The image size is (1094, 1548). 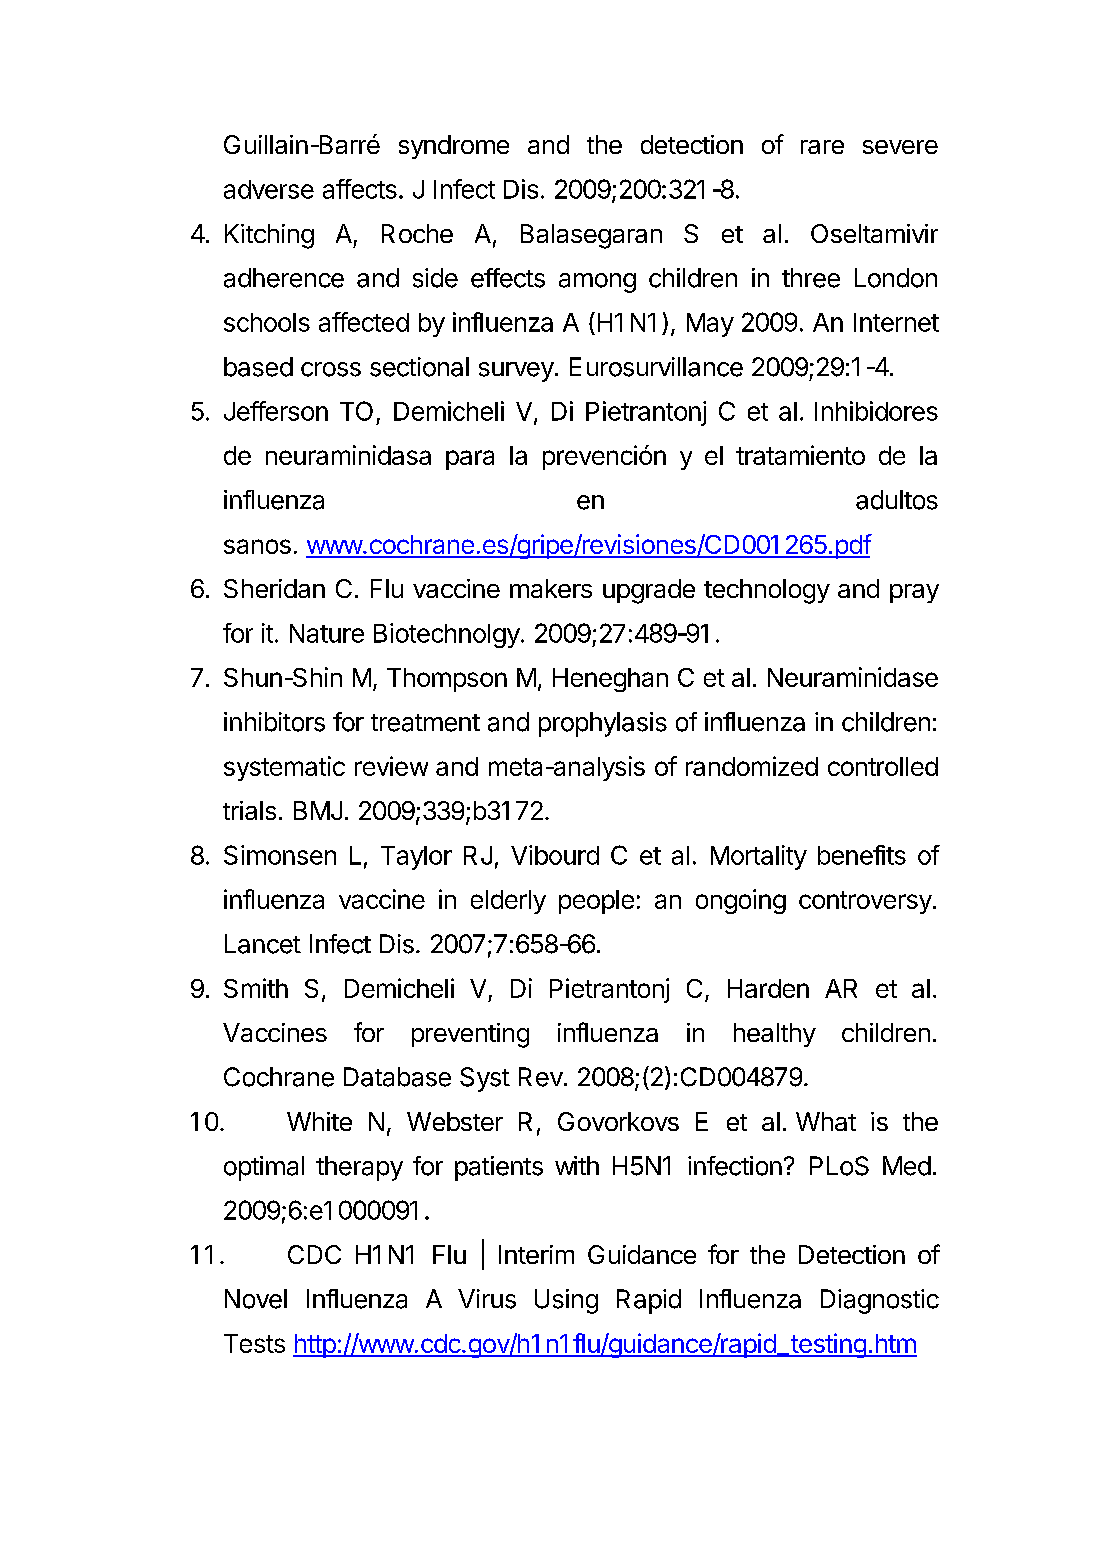 I want to click on among, so click(x=597, y=283).
